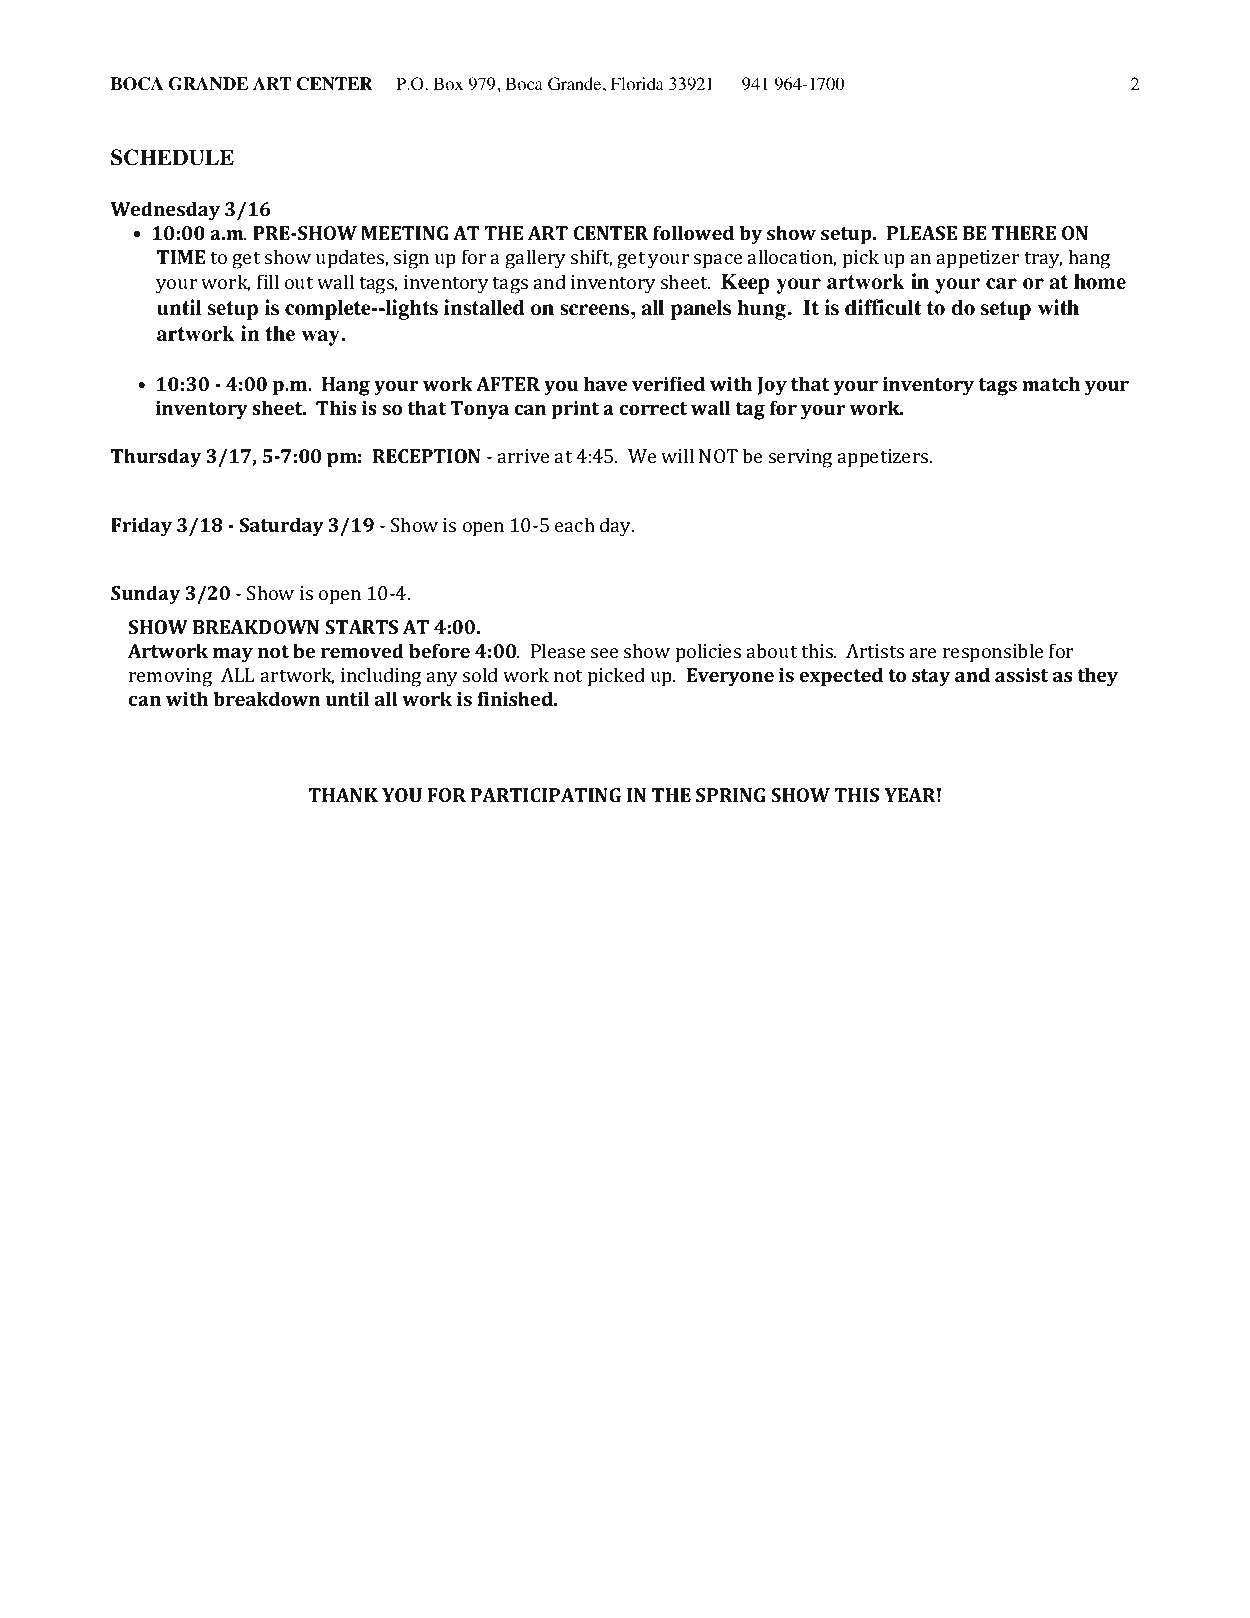 This image has height=1618, width=1250. What do you see at coordinates (1051, 383) in the image?
I see `match` at bounding box center [1051, 383].
